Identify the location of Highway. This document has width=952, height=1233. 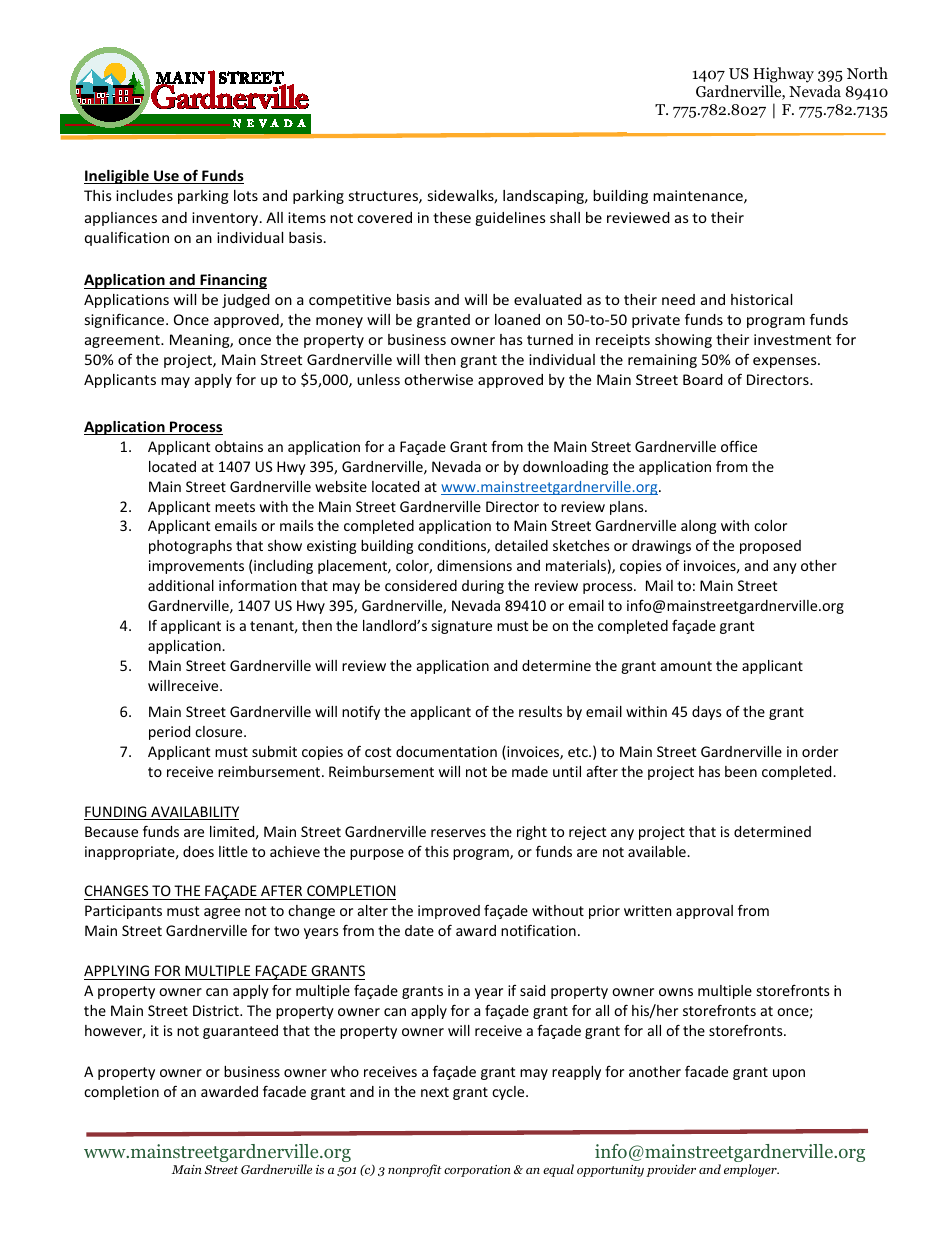
(783, 75).
